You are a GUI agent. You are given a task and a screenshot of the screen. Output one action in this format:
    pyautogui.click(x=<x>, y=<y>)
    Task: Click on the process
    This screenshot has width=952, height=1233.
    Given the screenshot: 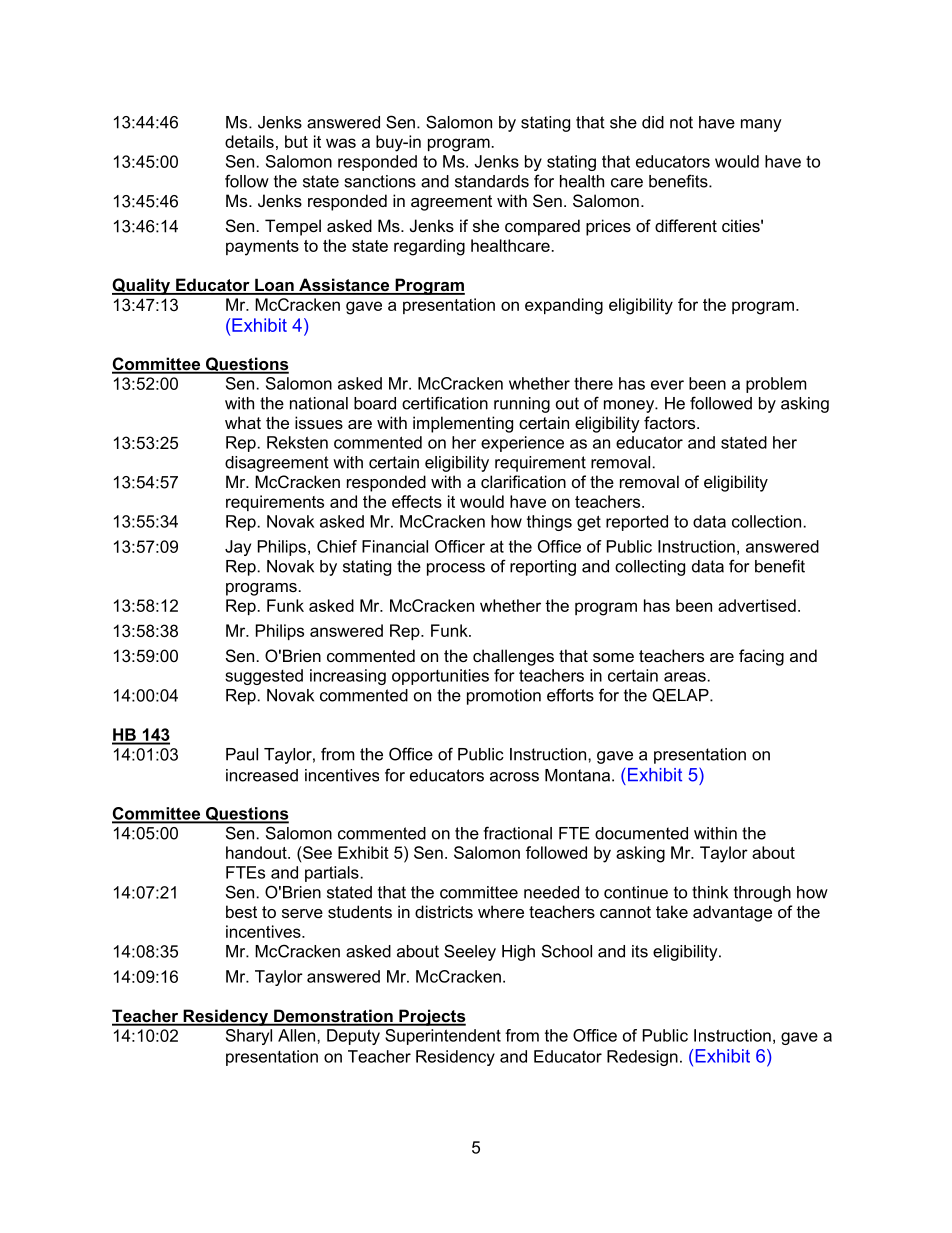 What is the action you would take?
    pyautogui.click(x=456, y=569)
